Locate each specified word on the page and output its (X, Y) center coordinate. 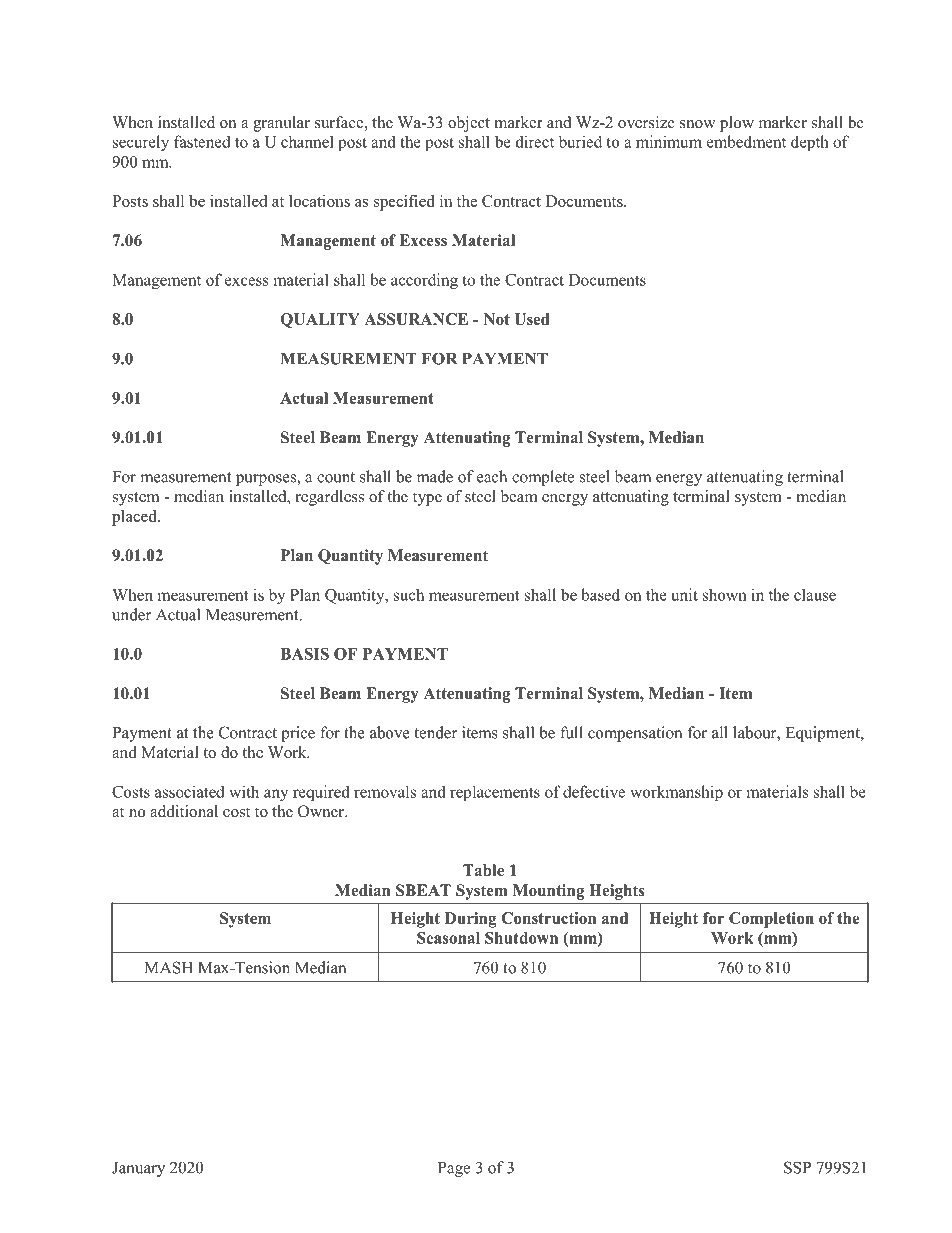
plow (737, 124)
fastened (202, 141)
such (409, 594)
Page (454, 1169)
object (469, 124)
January (138, 1169)
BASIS (304, 654)
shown (725, 594)
